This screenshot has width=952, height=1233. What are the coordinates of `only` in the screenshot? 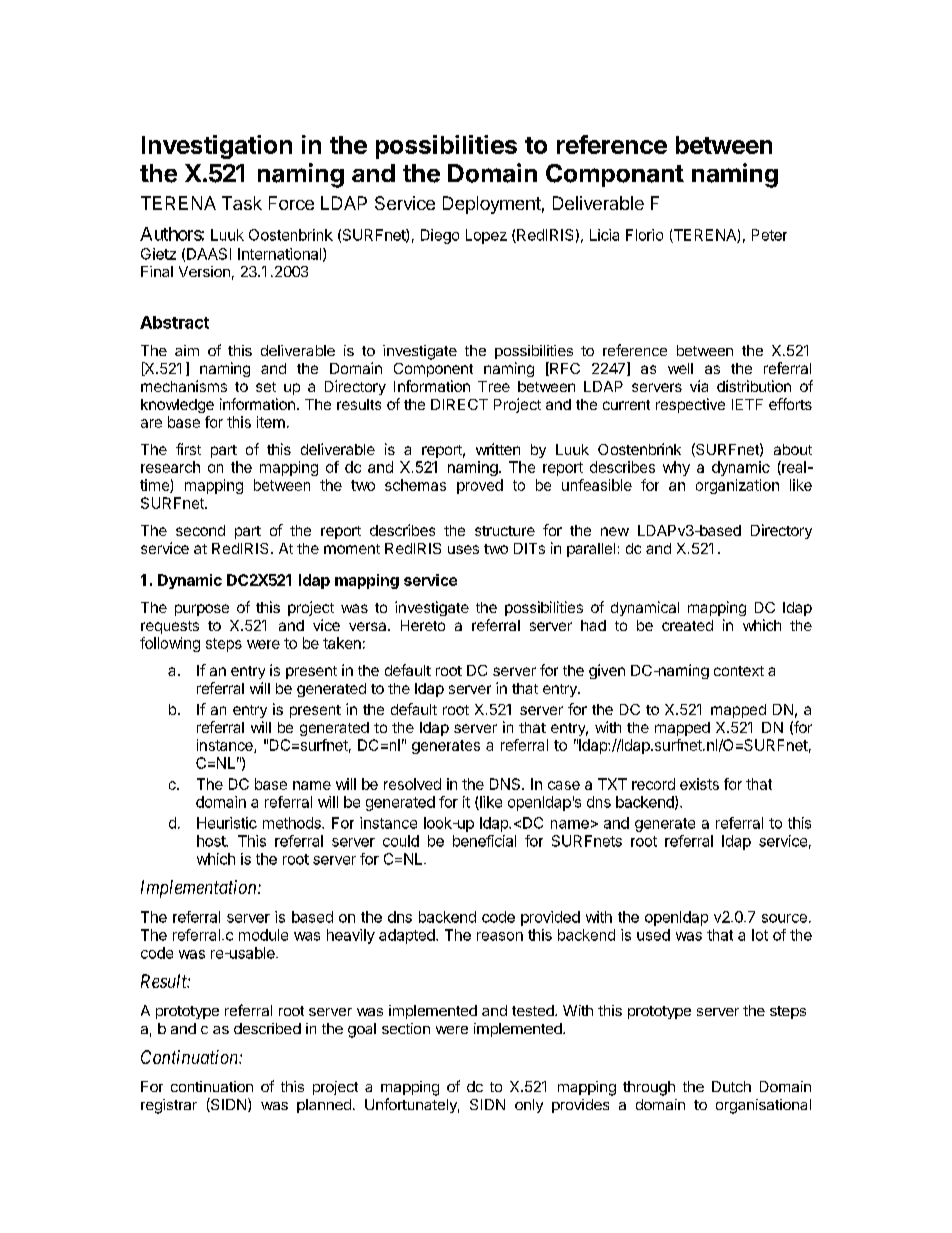 It's located at (529, 1106).
